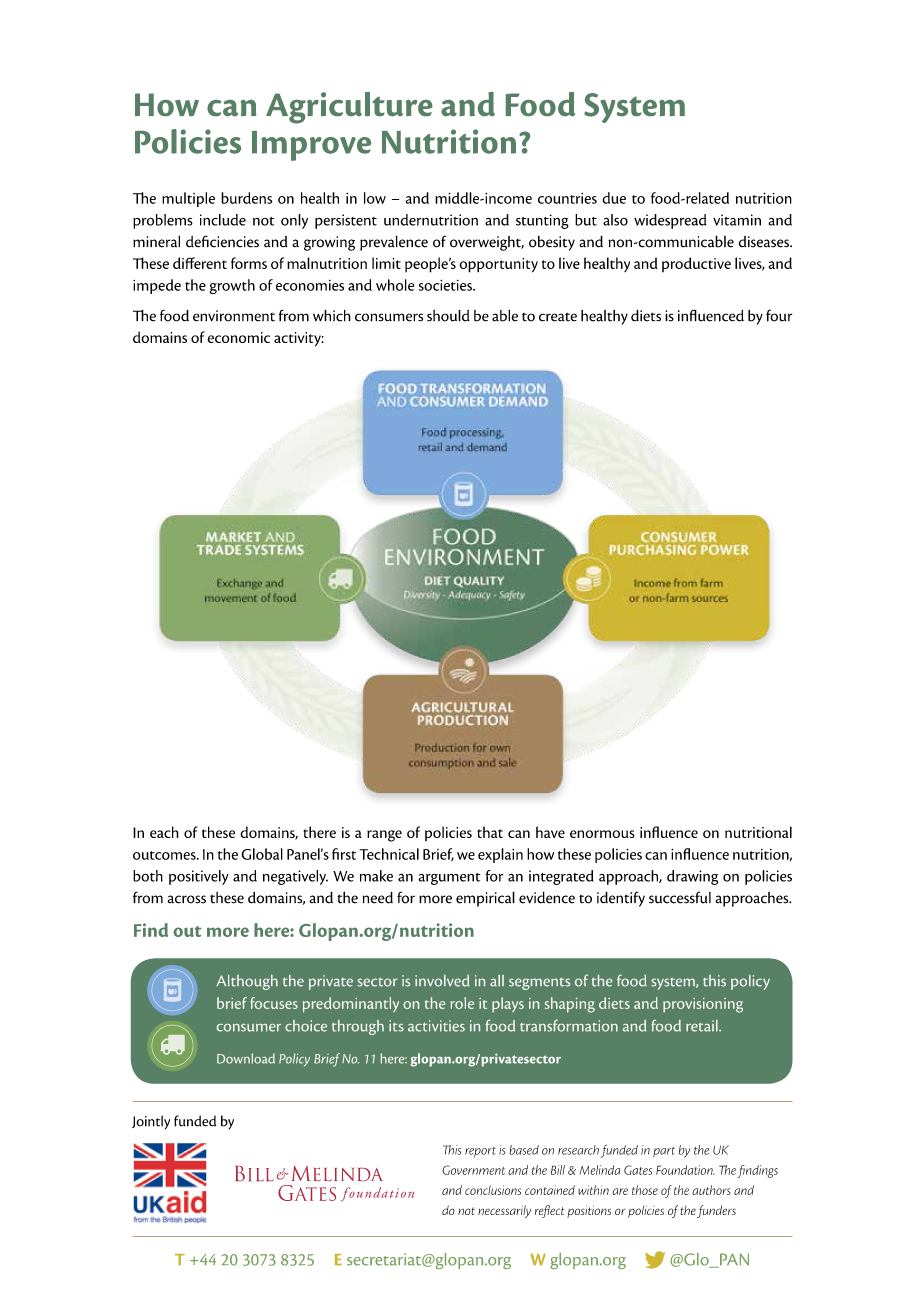 This screenshot has height=1308, width=924. I want to click on involved, so click(442, 981).
